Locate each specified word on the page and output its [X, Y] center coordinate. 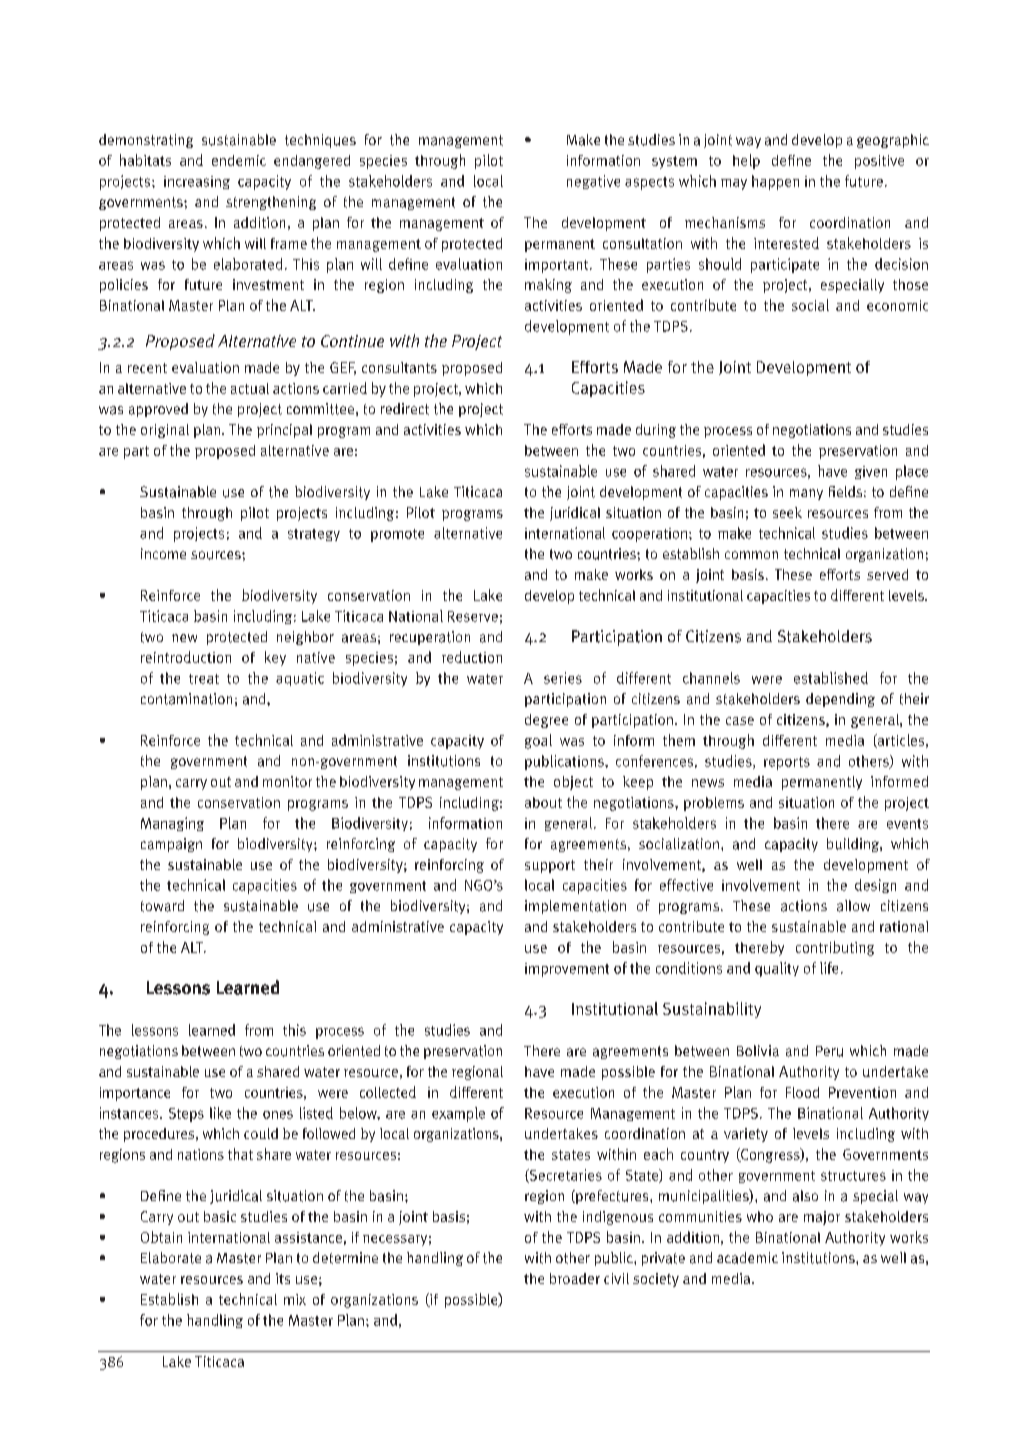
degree [546, 721]
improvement [567, 970]
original [165, 431]
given [871, 472]
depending [840, 700]
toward [162, 906]
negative [593, 182]
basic [220, 1216]
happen [775, 182]
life [829, 968]
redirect [405, 409]
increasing [197, 182]
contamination [186, 699]
